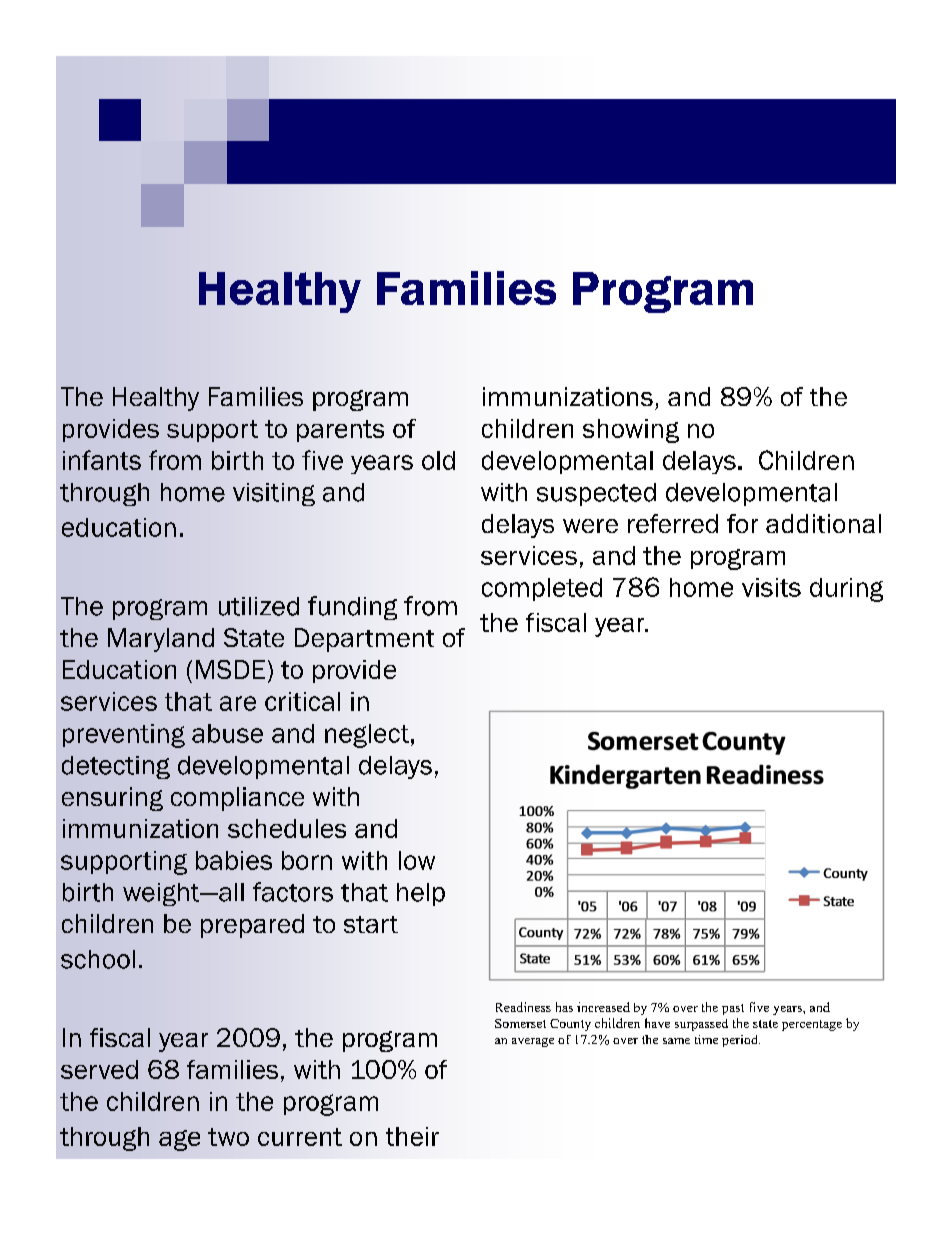 This screenshot has height=1233, width=952. I want to click on their, so click(412, 1136).
